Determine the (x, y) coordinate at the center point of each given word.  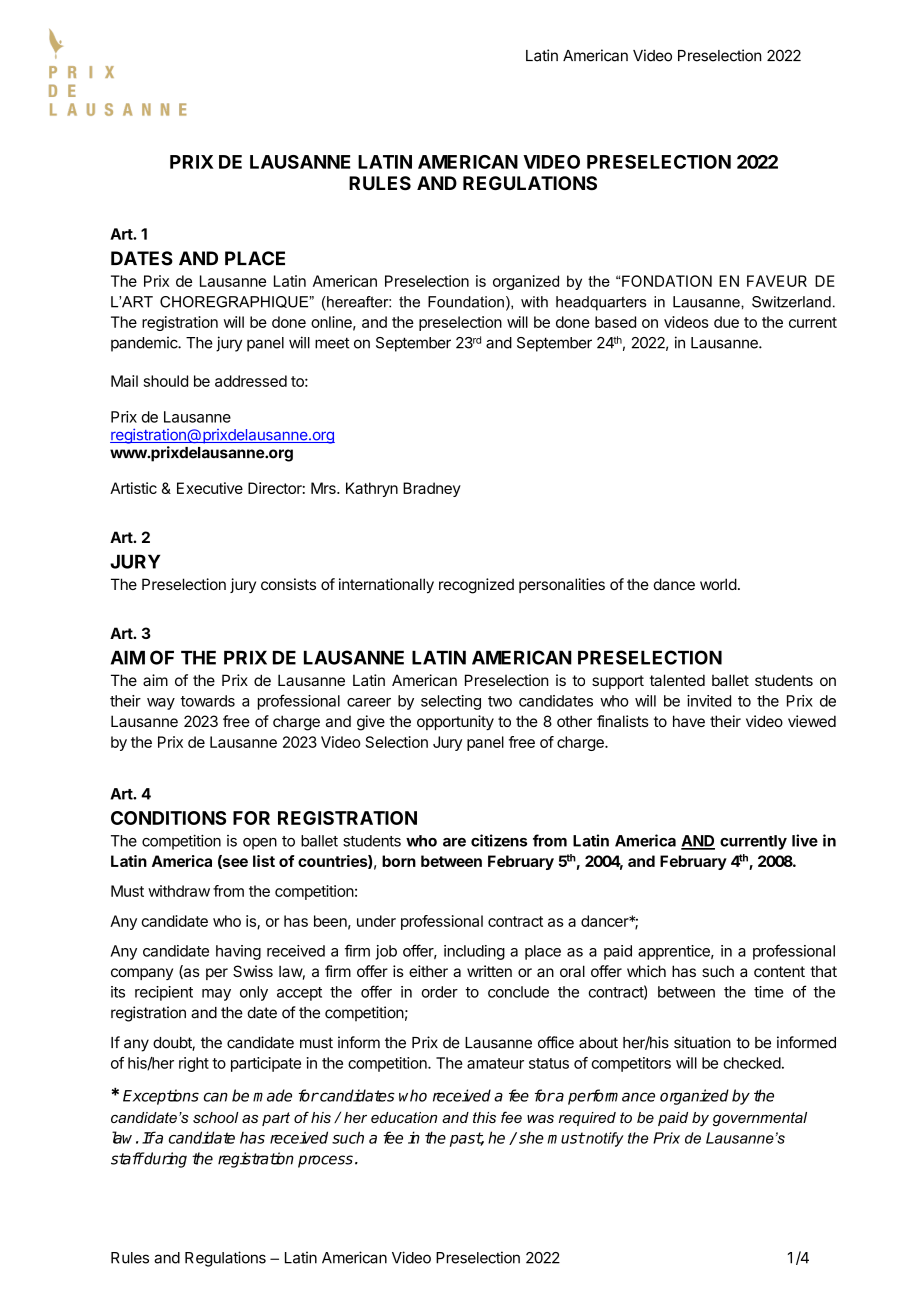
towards (207, 701)
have (689, 721)
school (216, 1117)
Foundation (466, 302)
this (484, 1117)
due (726, 322)
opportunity (455, 723)
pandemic (145, 344)
